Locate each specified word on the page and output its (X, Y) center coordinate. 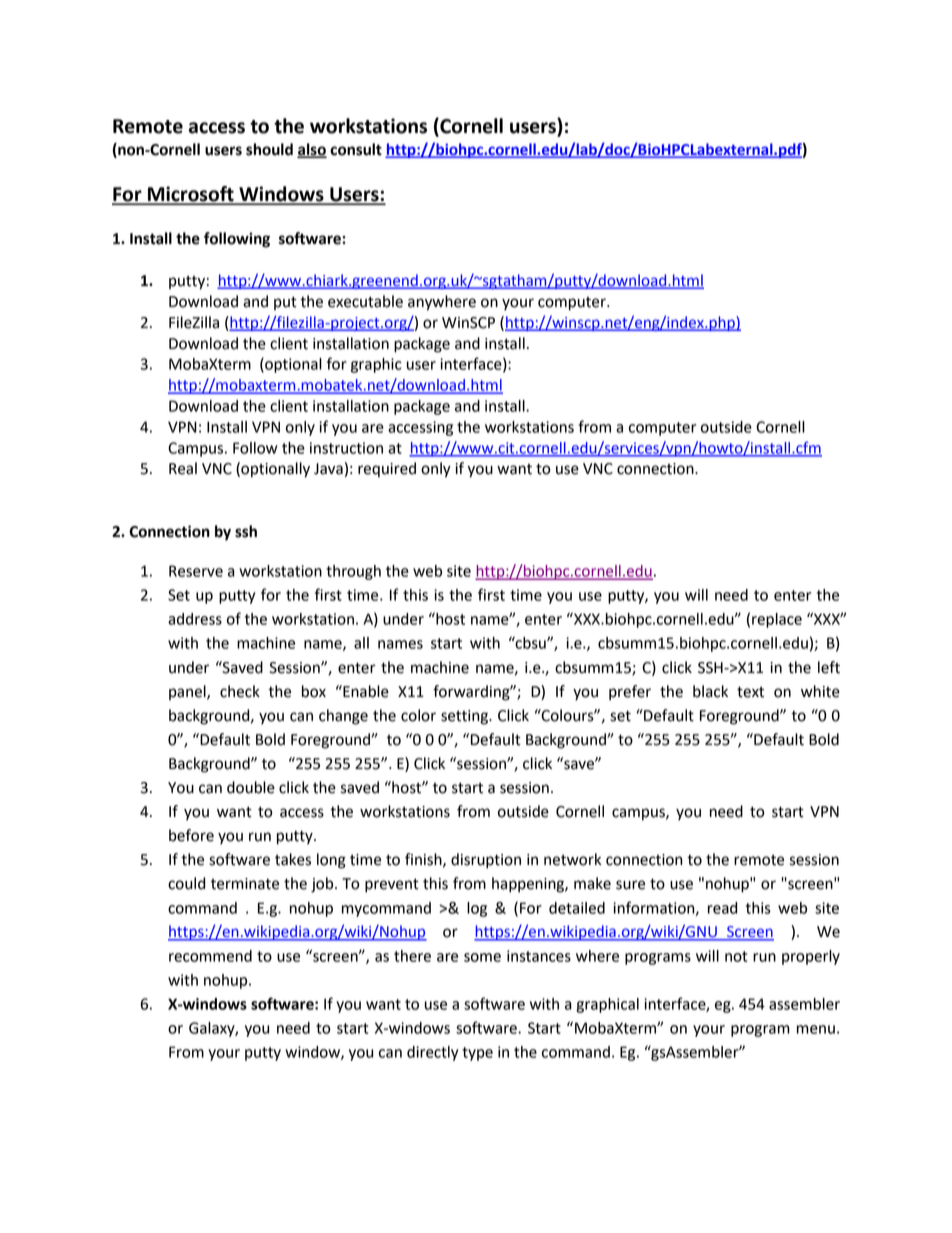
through (353, 572)
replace (777, 620)
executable (365, 301)
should (269, 149)
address (195, 619)
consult (356, 149)
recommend (210, 956)
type (477, 1054)
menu (816, 1029)
